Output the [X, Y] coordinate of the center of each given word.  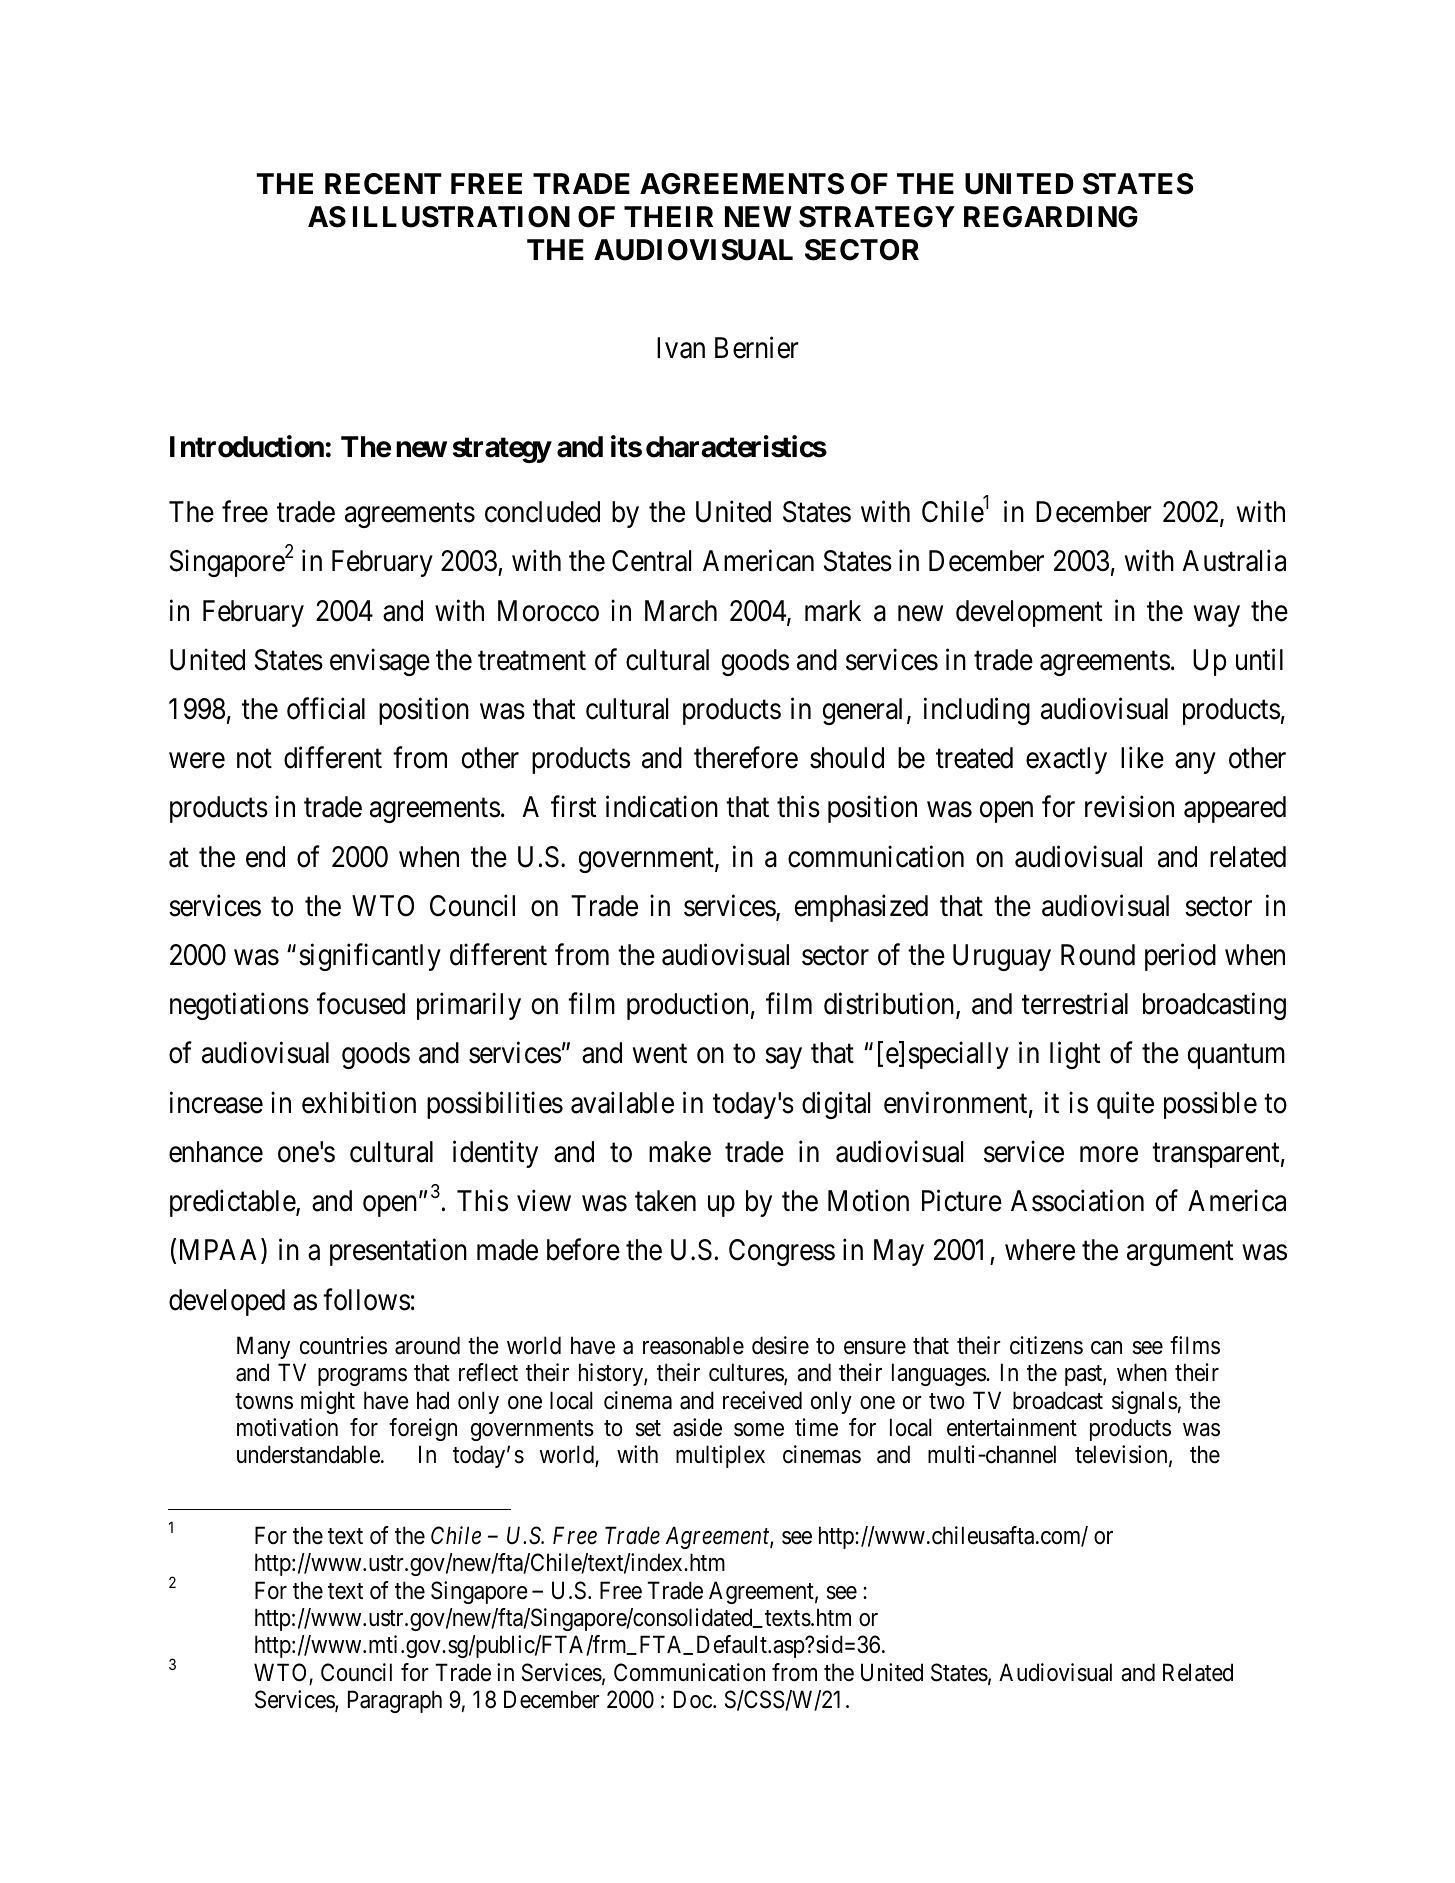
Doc [693, 1700]
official [326, 709]
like [1142, 758]
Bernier [757, 347]
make [680, 1152]
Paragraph [395, 1701]
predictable [233, 1203]
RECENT [383, 184]
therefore [746, 758]
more [1109, 1155]
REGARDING [1051, 217]
